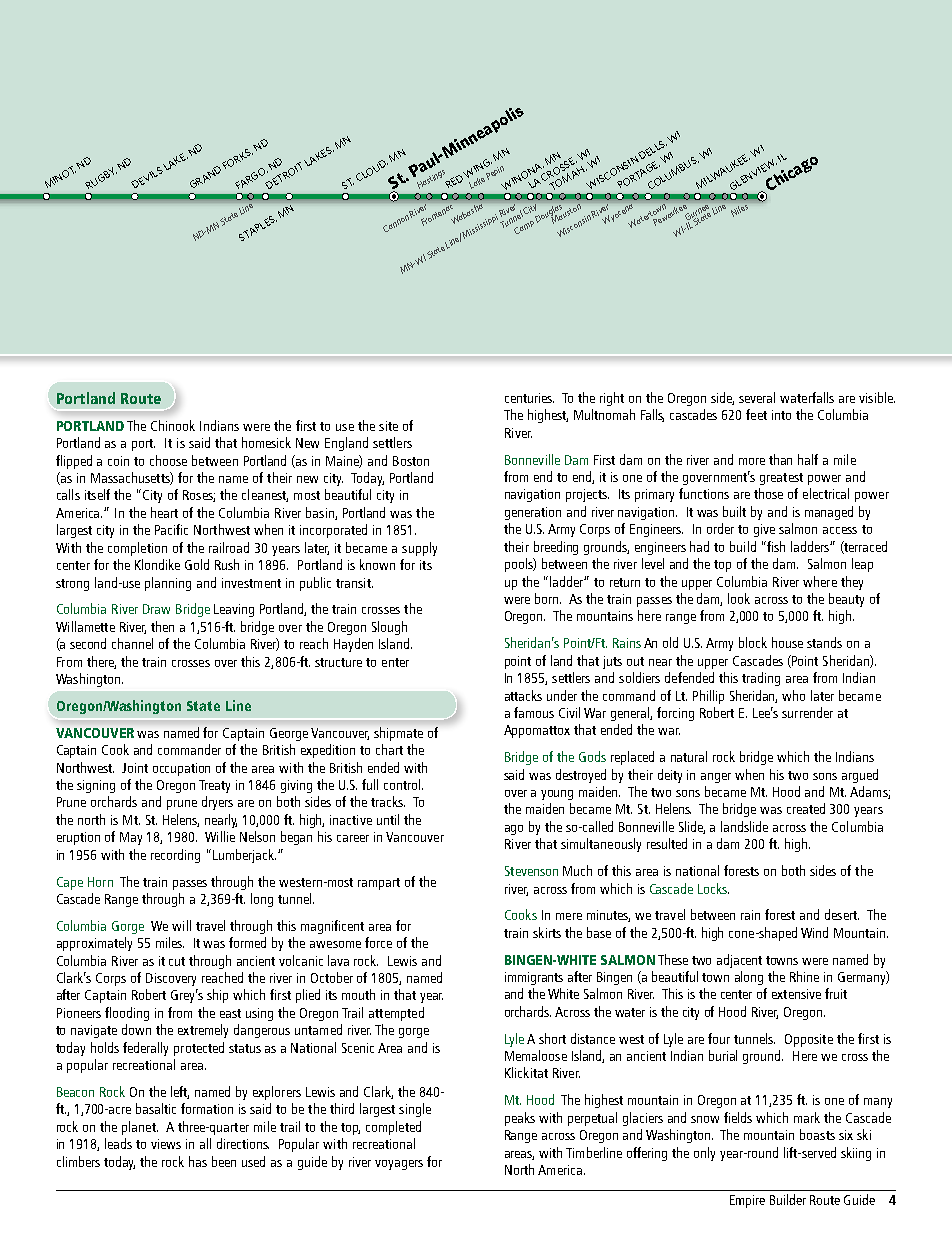 Image resolution: width=952 pixels, height=1233 pixels. I want to click on created, so click(806, 808).
